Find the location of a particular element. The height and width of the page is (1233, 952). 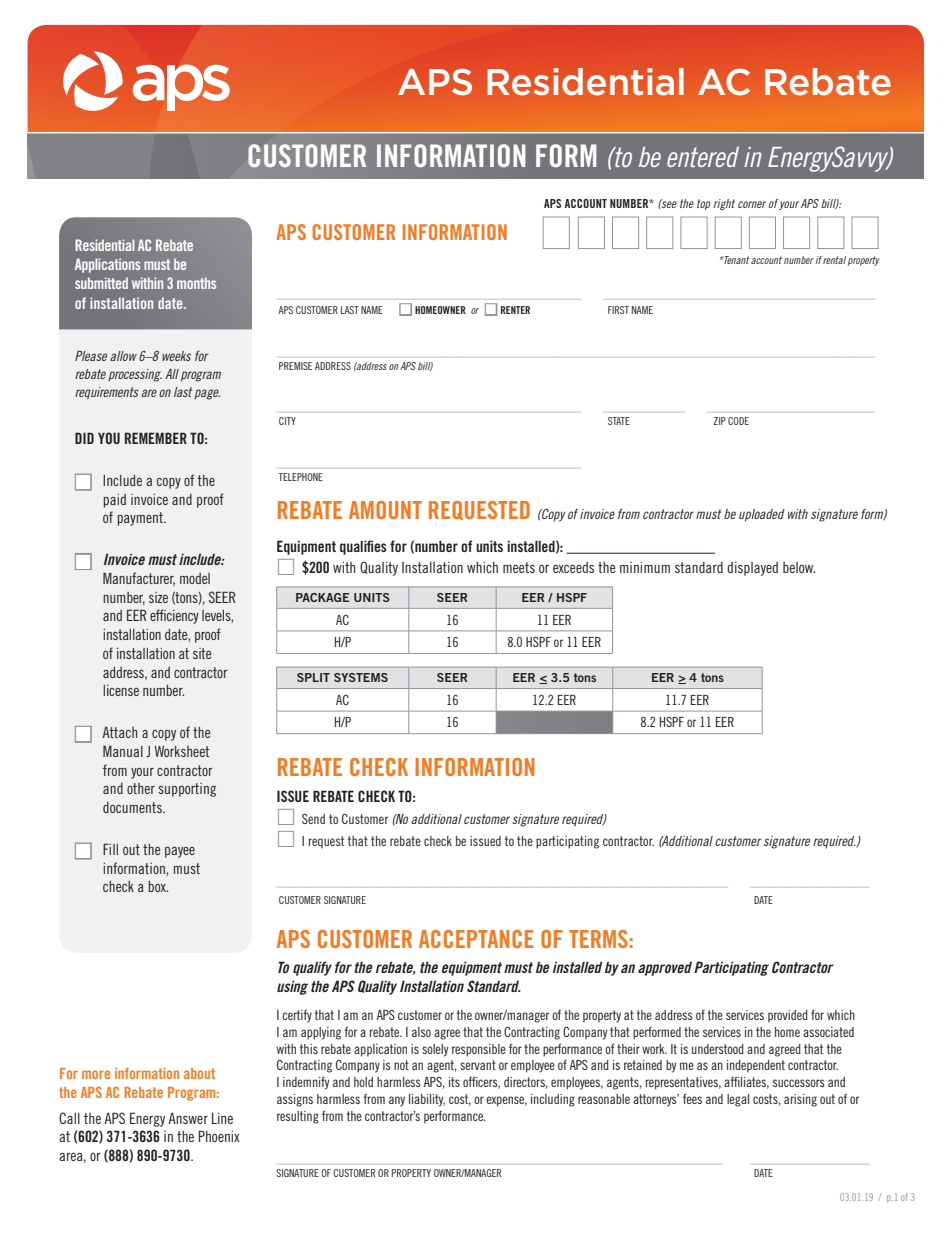

other is located at coordinates (141, 788).
